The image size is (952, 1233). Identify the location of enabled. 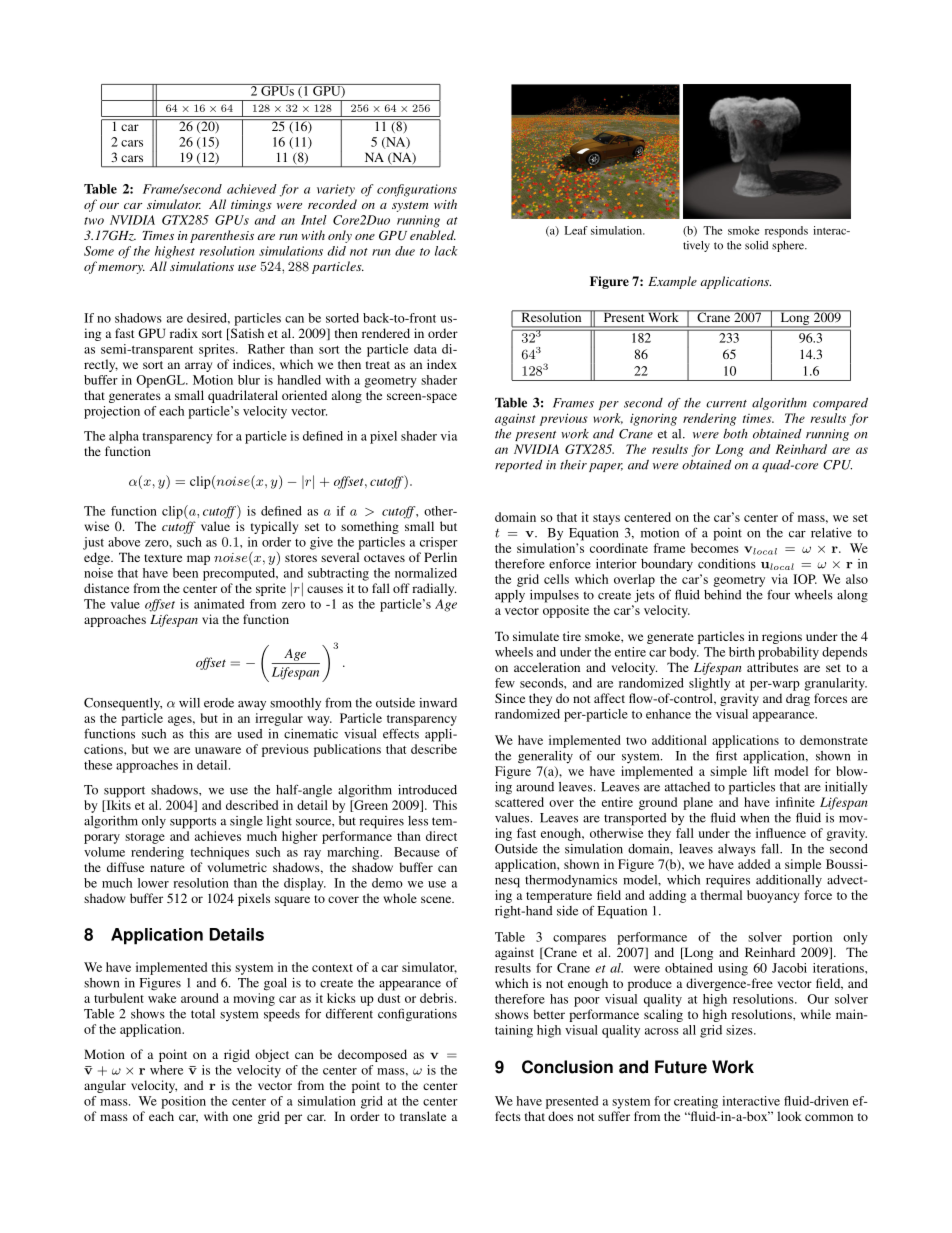
(433, 235).
